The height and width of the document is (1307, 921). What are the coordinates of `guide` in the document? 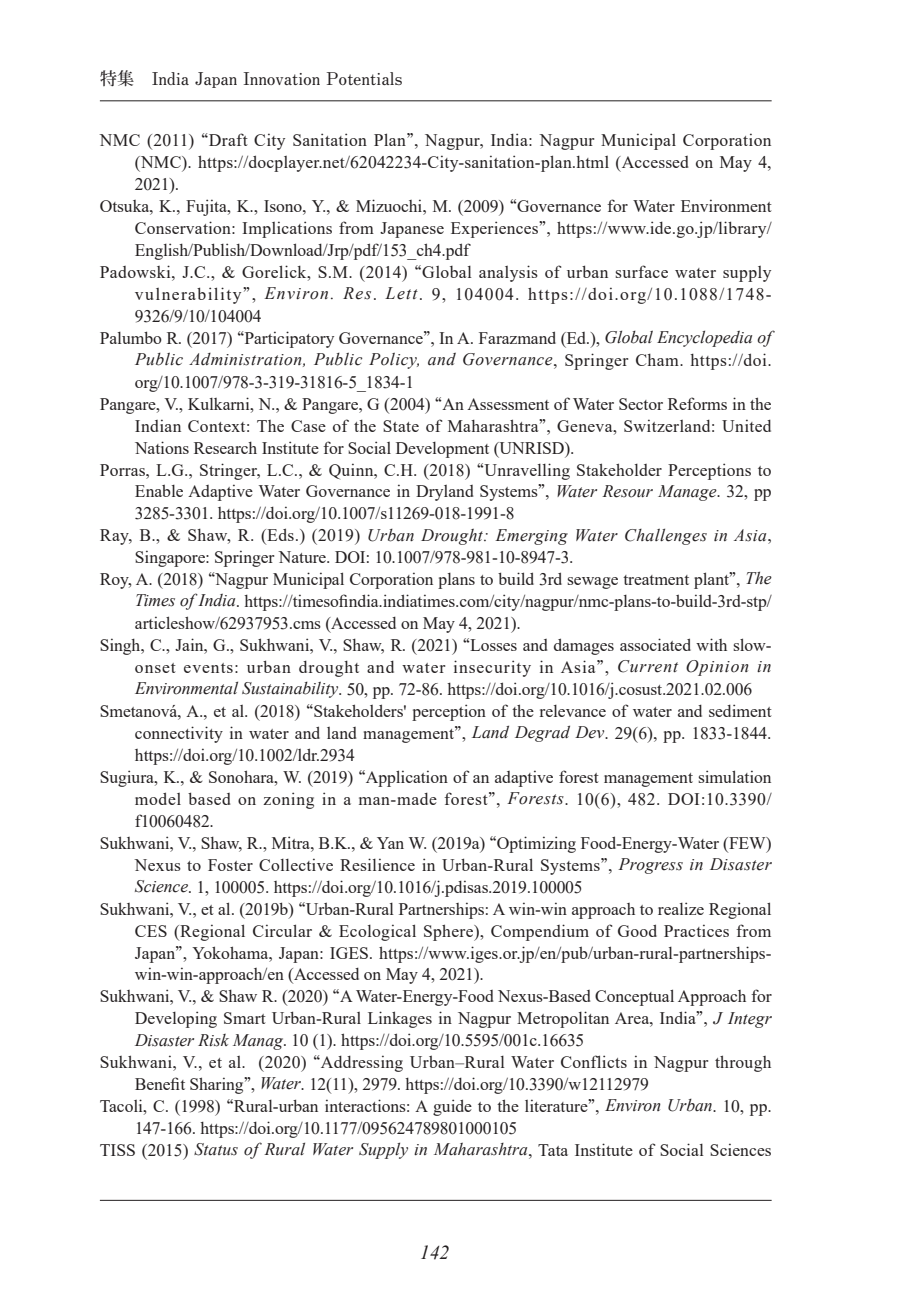 It's located at (452, 1107).
